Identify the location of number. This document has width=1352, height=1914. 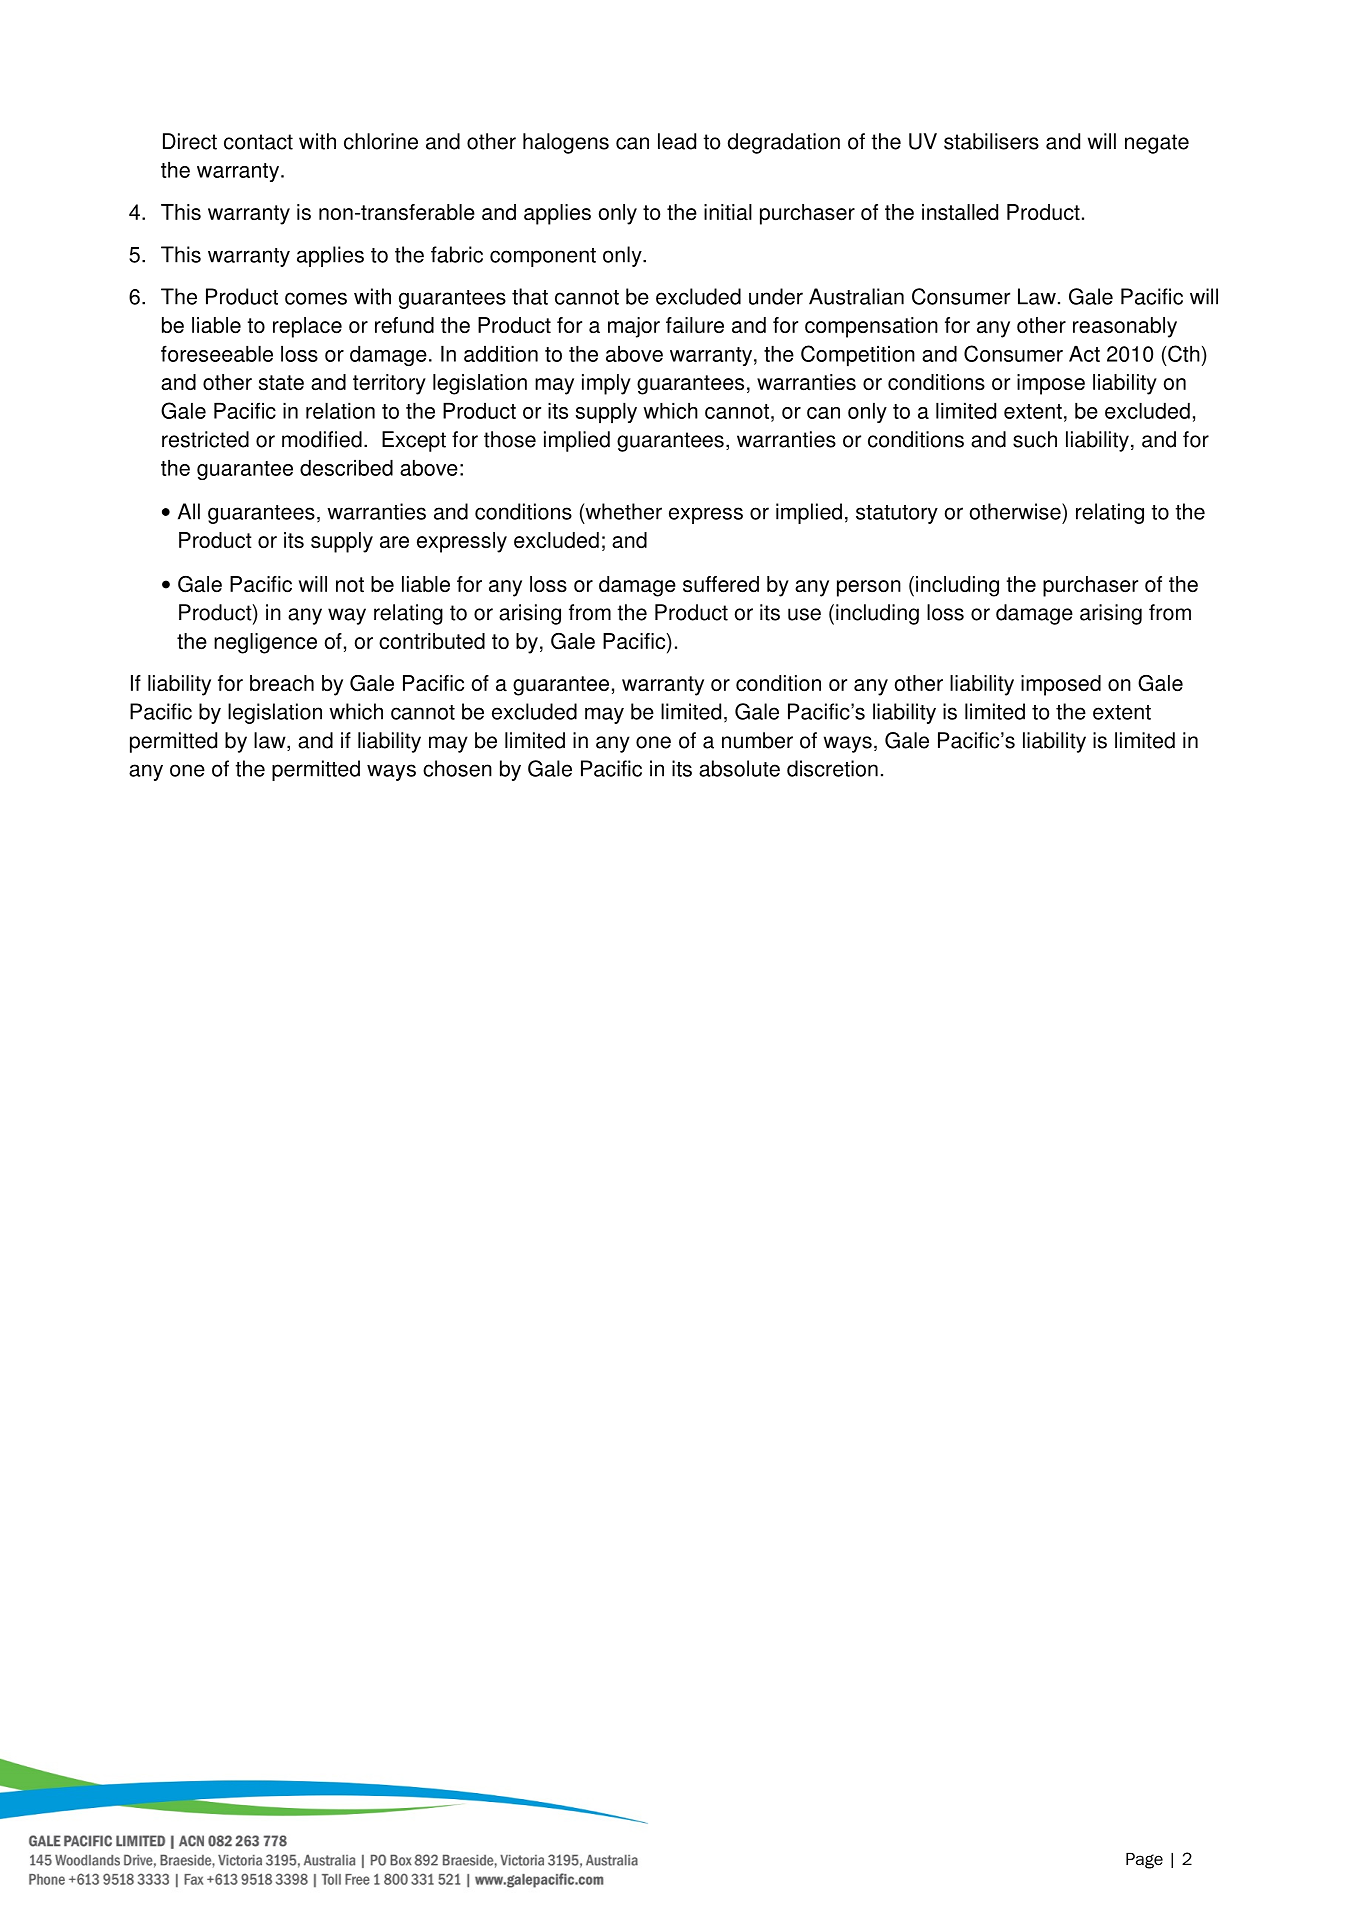
(757, 740).
